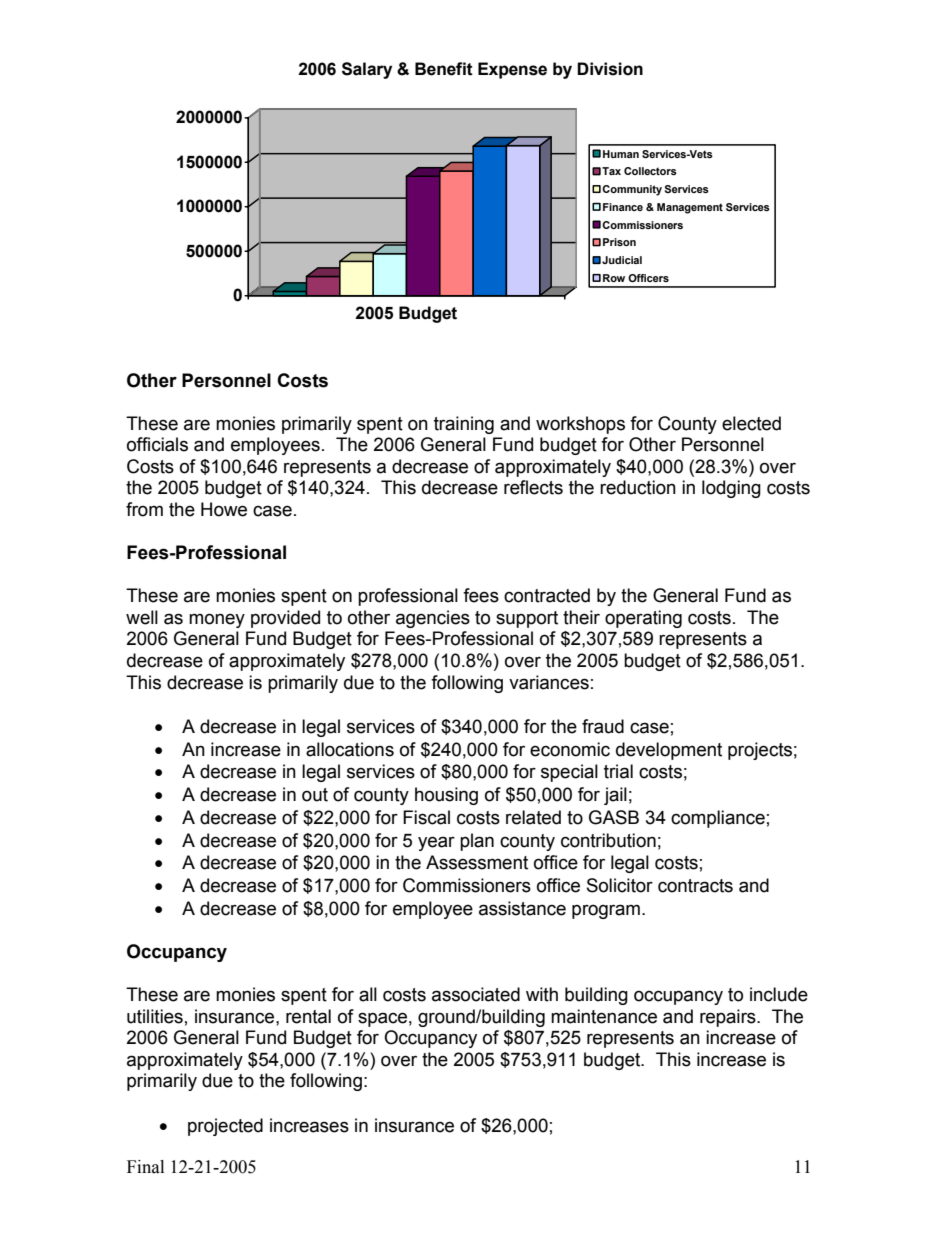 The width and height of the screenshot is (952, 1233). I want to click on projected, so click(225, 1127).
